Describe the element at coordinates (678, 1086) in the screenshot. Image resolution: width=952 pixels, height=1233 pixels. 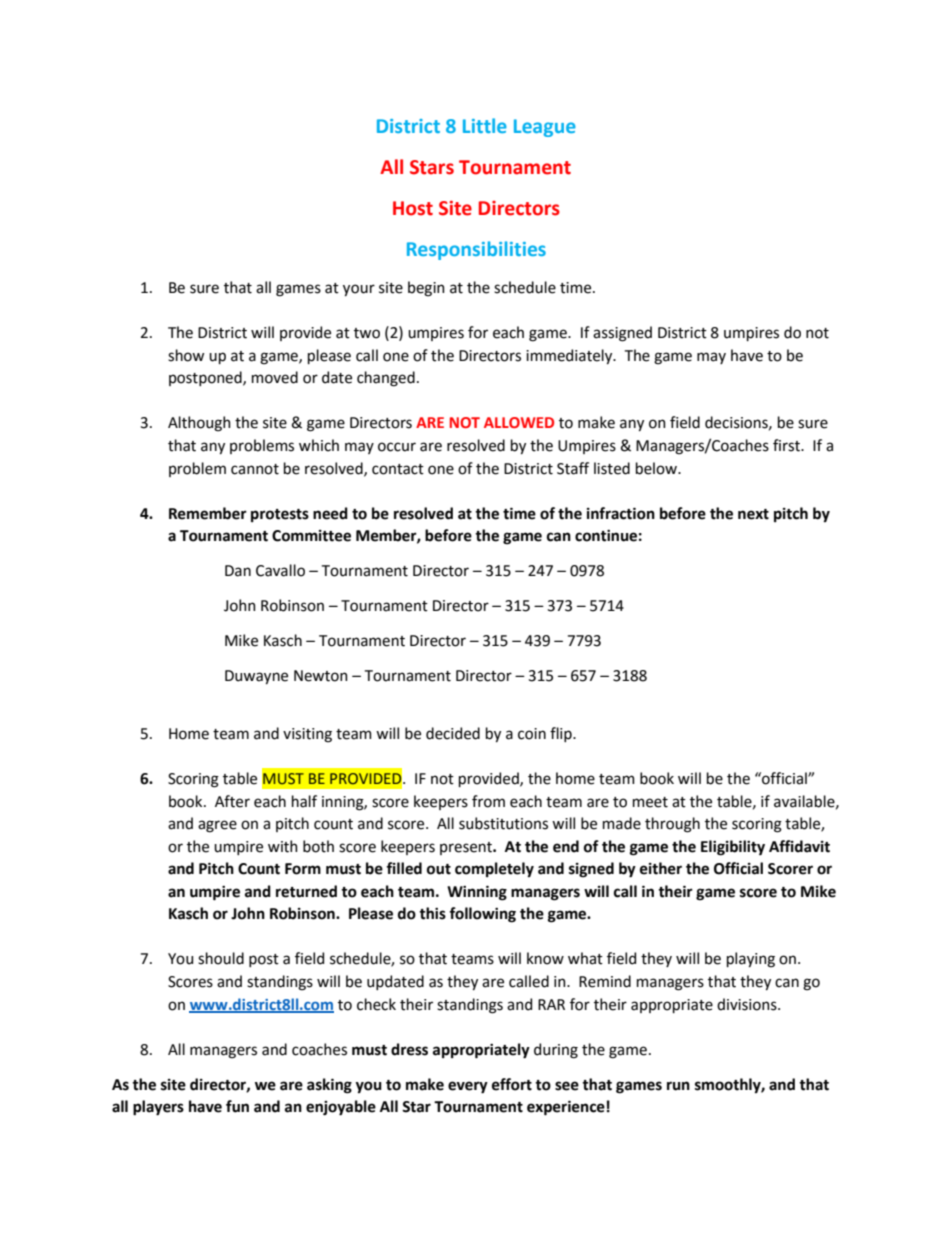
I see `run` at that location.
